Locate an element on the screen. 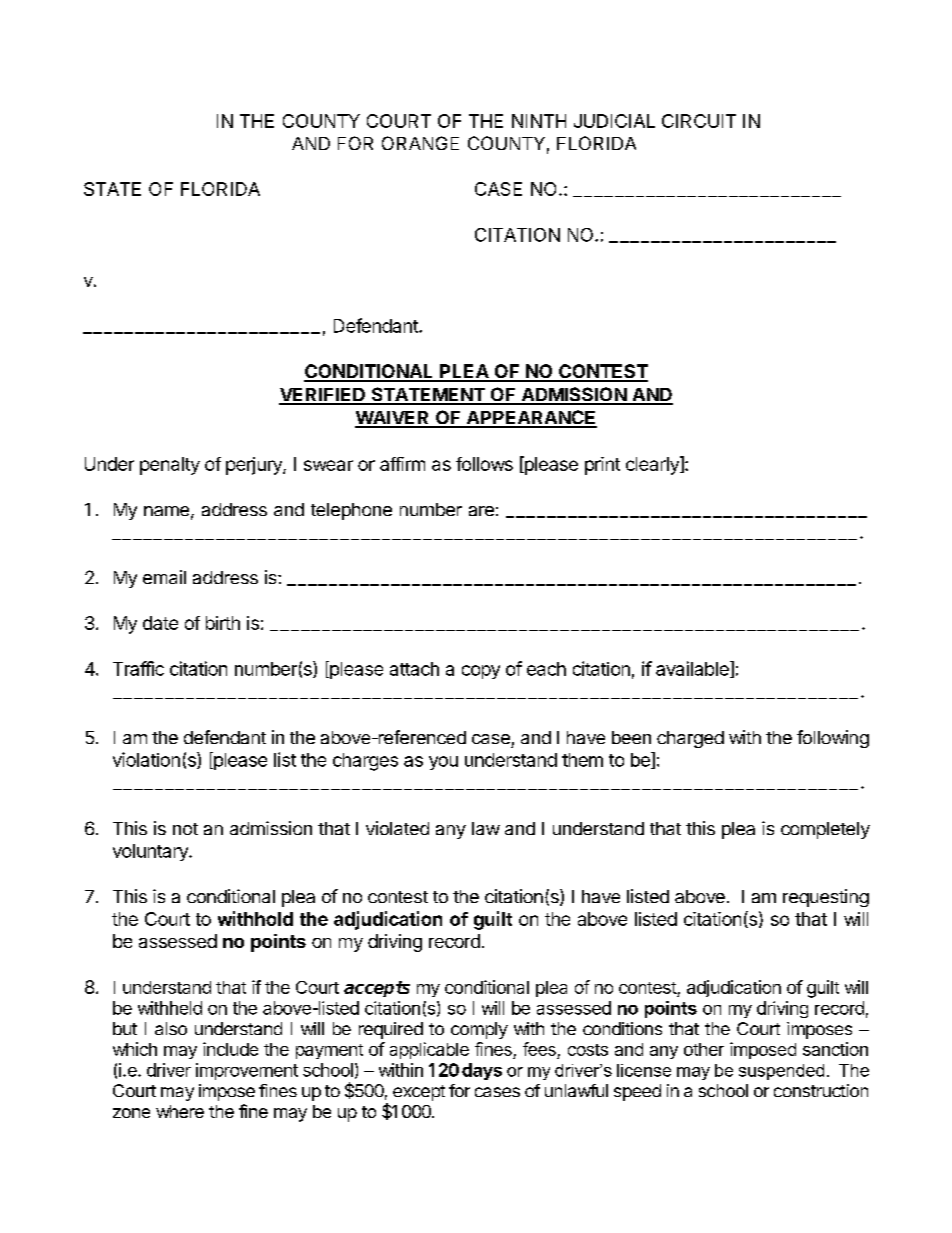  are is located at coordinates (481, 511).
